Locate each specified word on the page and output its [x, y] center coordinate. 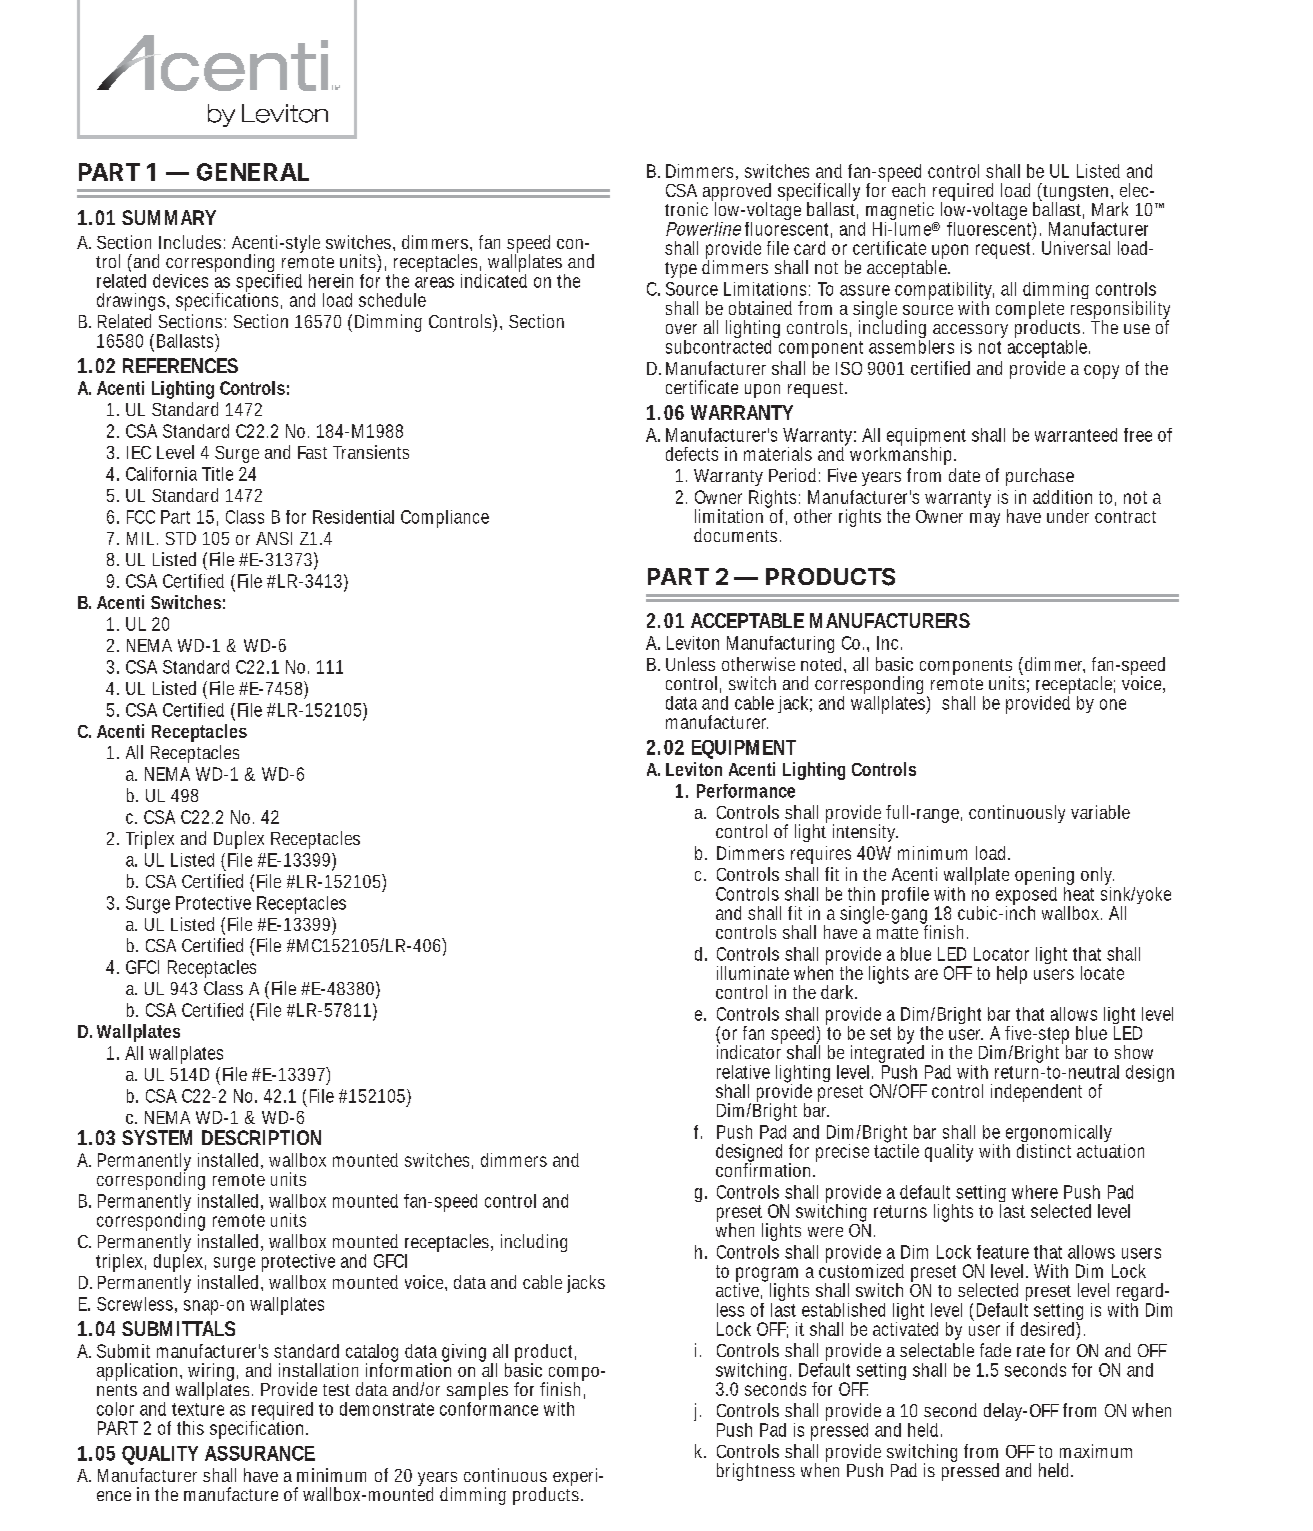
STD [181, 538]
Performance [746, 791]
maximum [1096, 1451]
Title [217, 474]
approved [737, 193]
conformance [489, 1407]
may [985, 520]
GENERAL [253, 172]
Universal [1076, 248]
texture [198, 1409]
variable [1100, 812]
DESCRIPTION [261, 1137]
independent [1036, 1093]
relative [743, 1072]
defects [692, 454]
